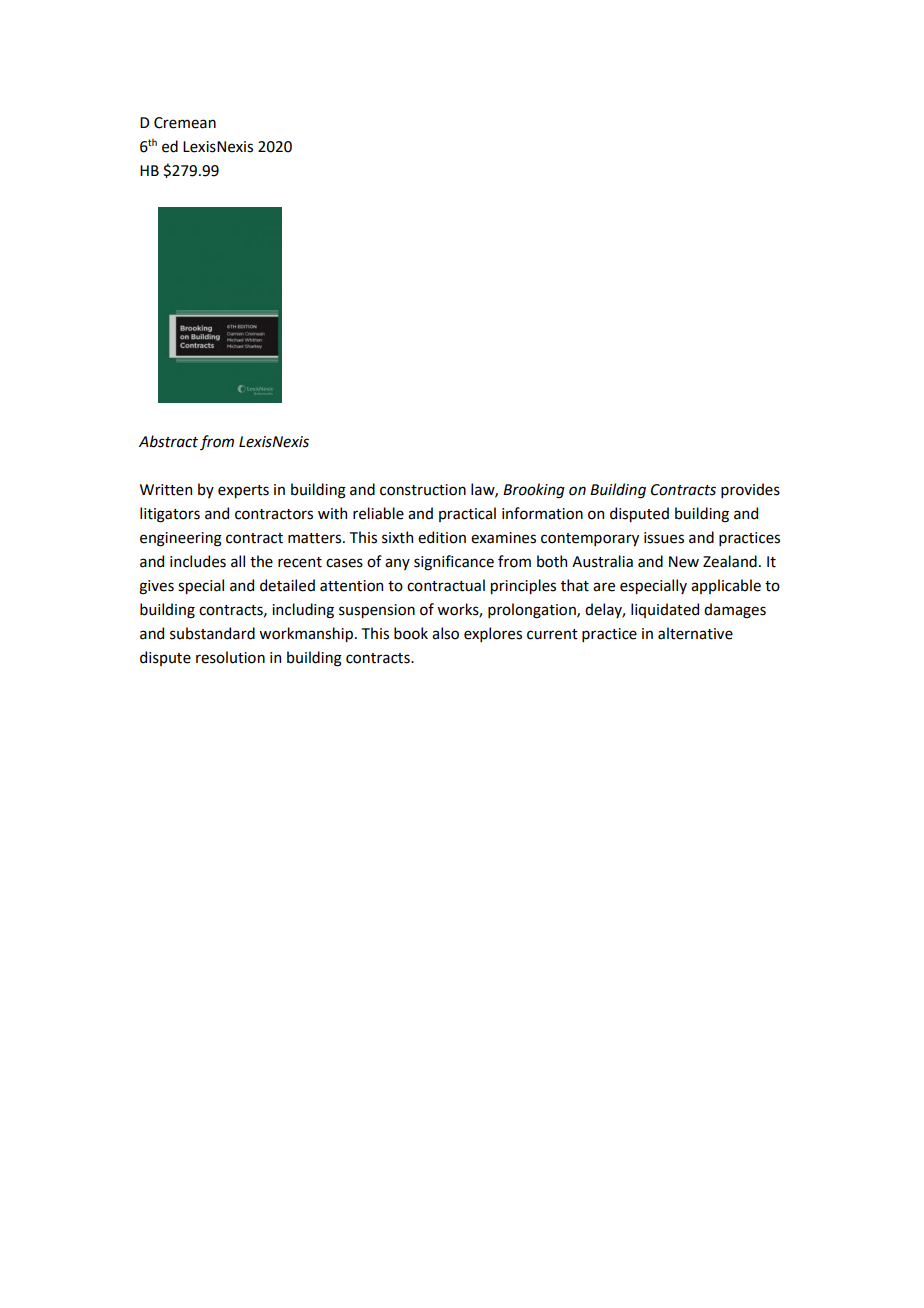  What do you see at coordinates (467, 514) in the page?
I see `practical` at bounding box center [467, 514].
